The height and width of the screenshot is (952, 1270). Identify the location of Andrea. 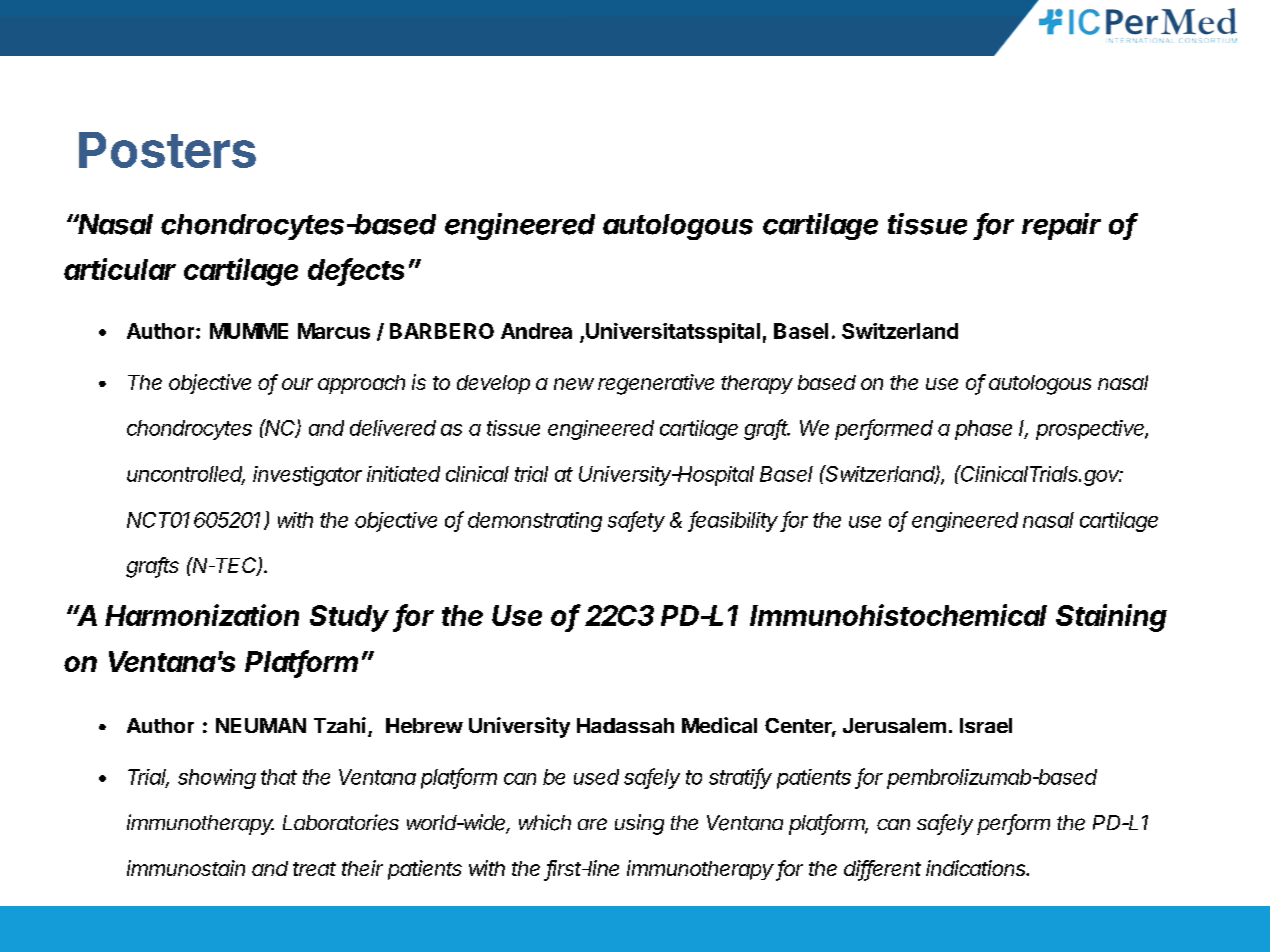
(536, 331).
